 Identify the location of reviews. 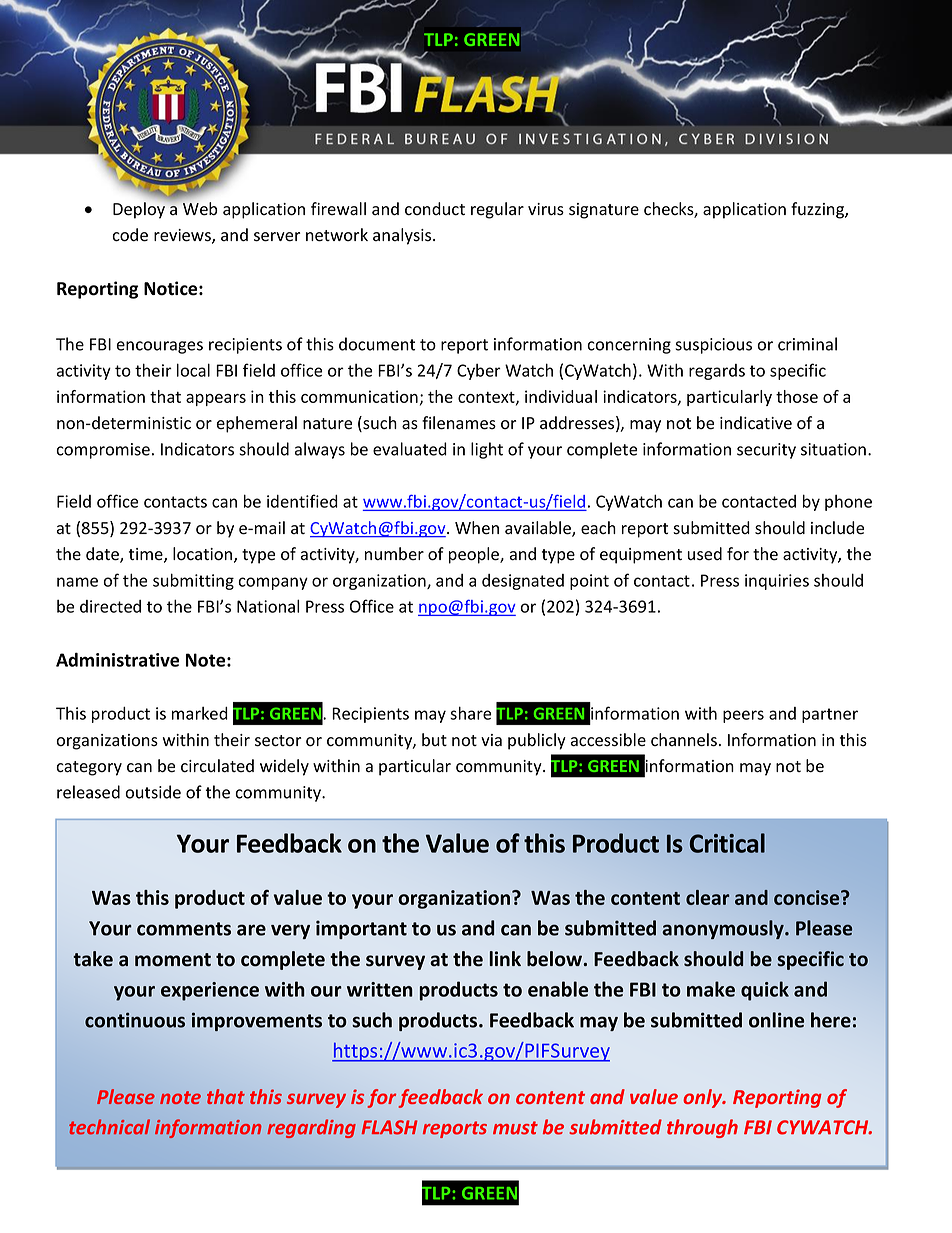
(183, 236).
